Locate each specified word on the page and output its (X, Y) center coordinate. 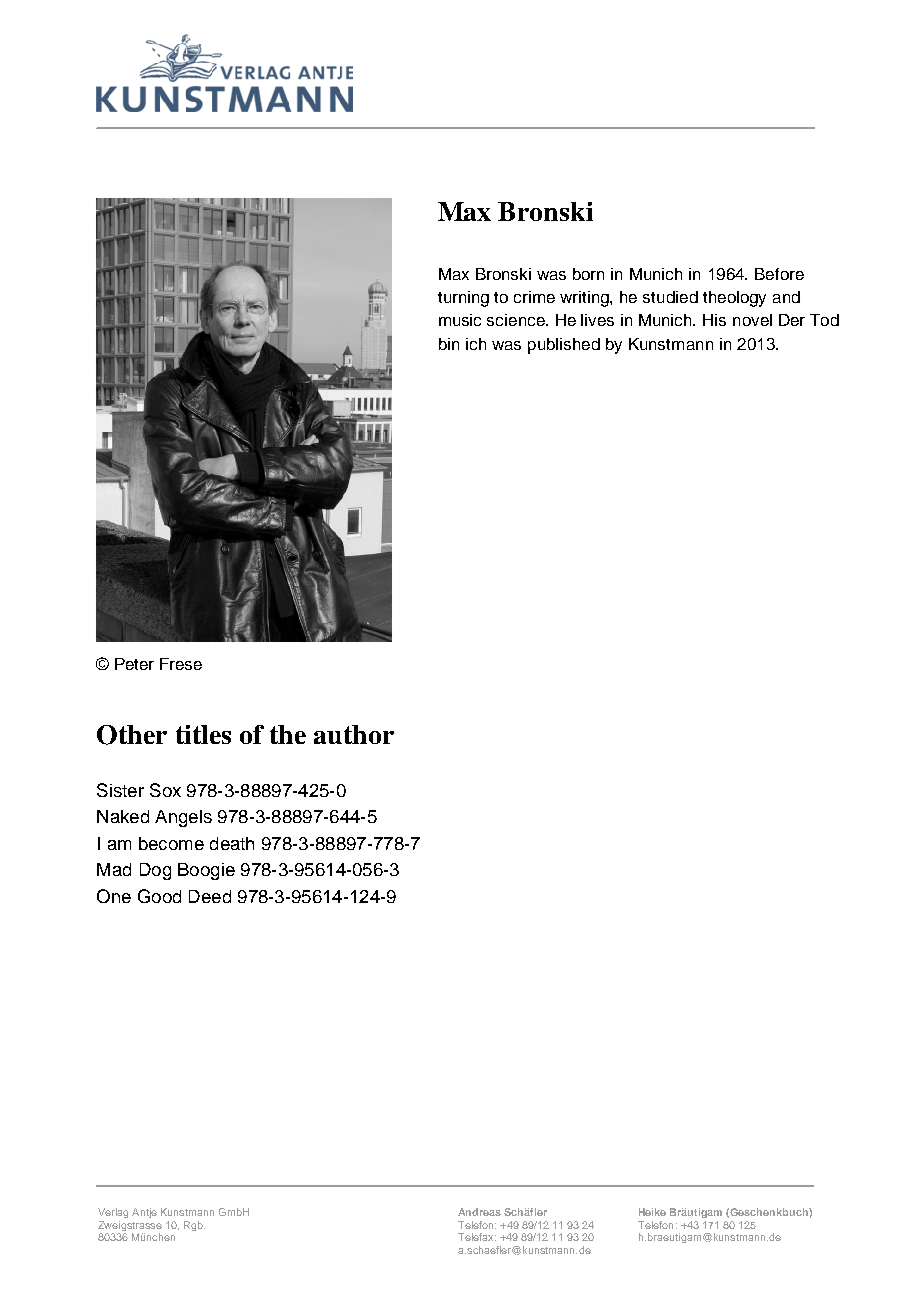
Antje (144, 1213)
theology (734, 299)
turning (463, 299)
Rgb (194, 1226)
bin (449, 344)
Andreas (479, 1212)
